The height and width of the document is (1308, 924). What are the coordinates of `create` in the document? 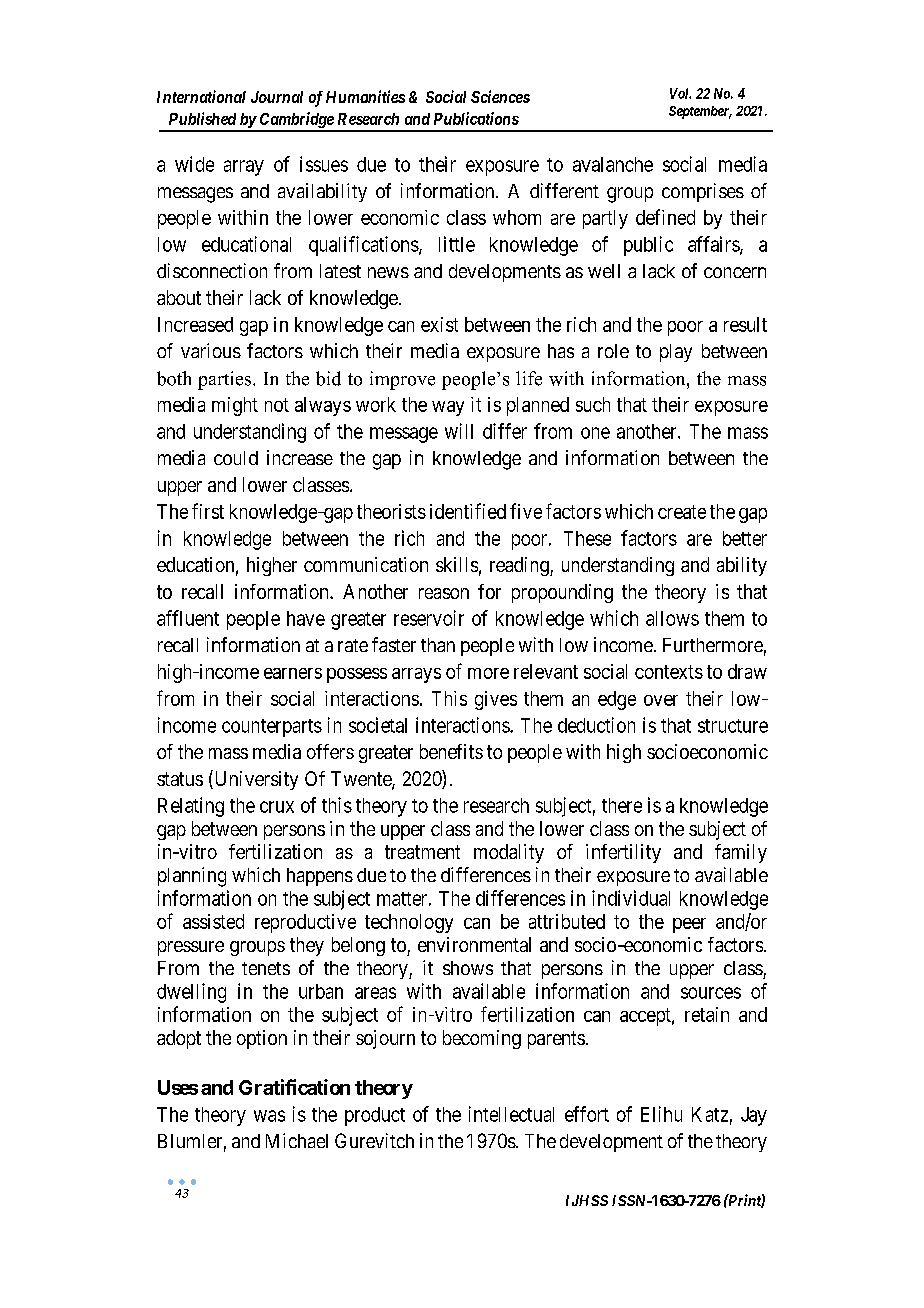 It's located at (682, 512).
